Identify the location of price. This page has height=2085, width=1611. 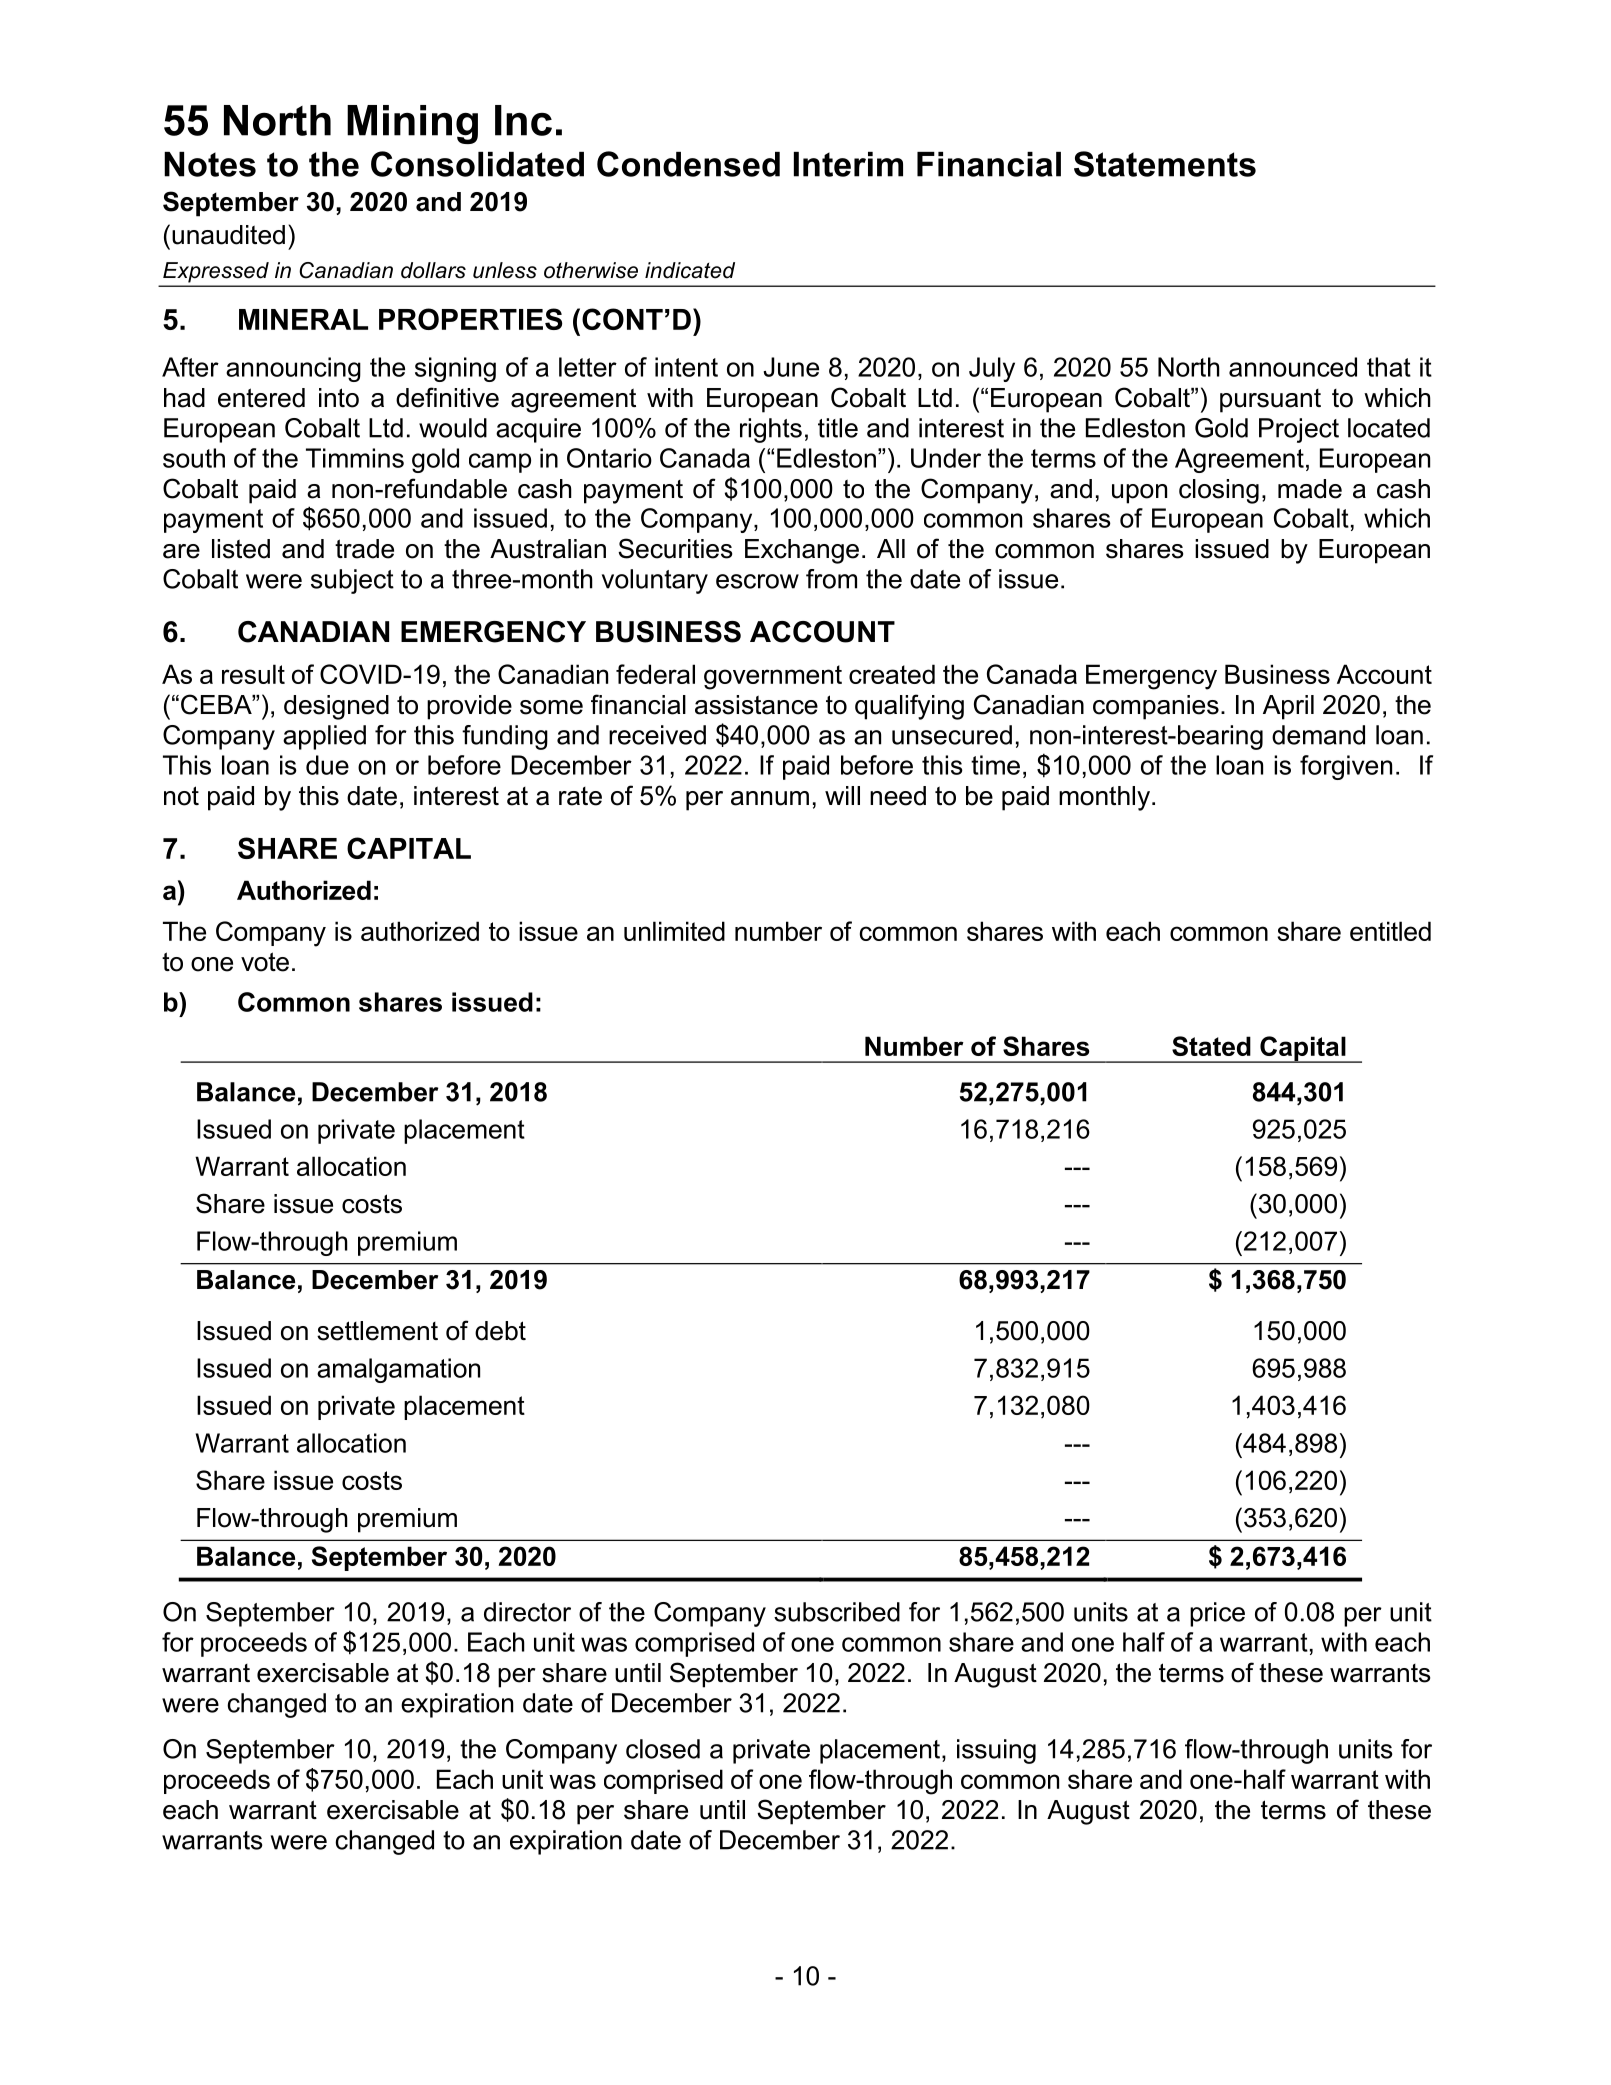
(1217, 1614).
